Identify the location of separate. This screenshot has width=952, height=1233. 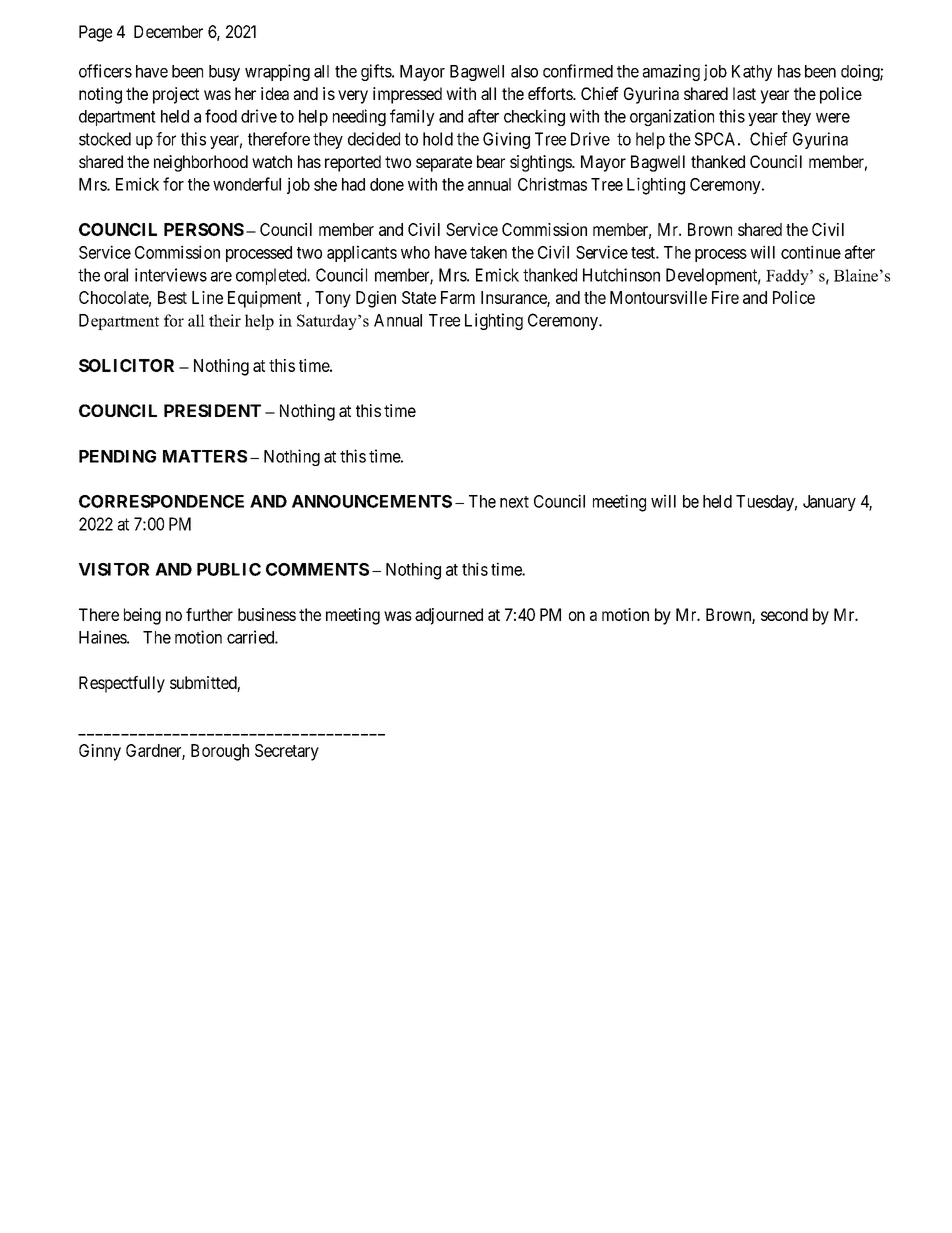
(444, 164).
